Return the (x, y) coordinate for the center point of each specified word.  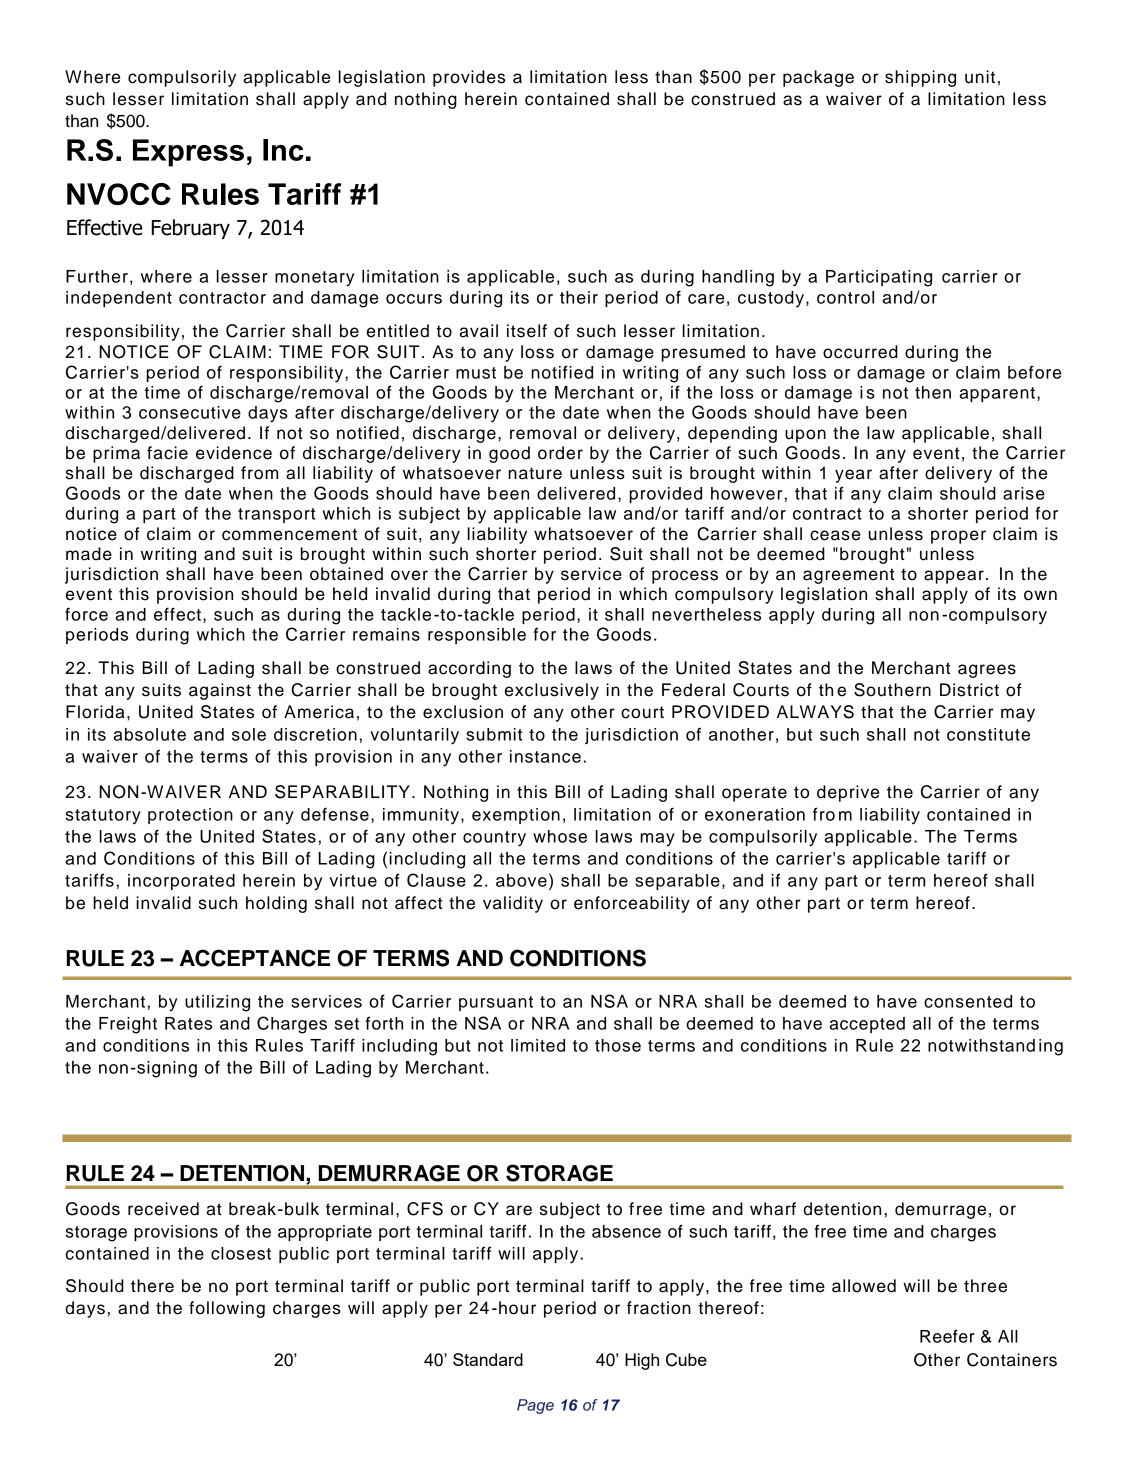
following (227, 1309)
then (933, 392)
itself (527, 331)
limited (538, 1045)
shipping (920, 78)
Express (188, 153)
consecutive (190, 412)
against (220, 691)
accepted (867, 1025)
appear (954, 577)
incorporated (181, 882)
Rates (188, 1023)
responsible (477, 636)
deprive (848, 793)
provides (469, 78)
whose (560, 836)
